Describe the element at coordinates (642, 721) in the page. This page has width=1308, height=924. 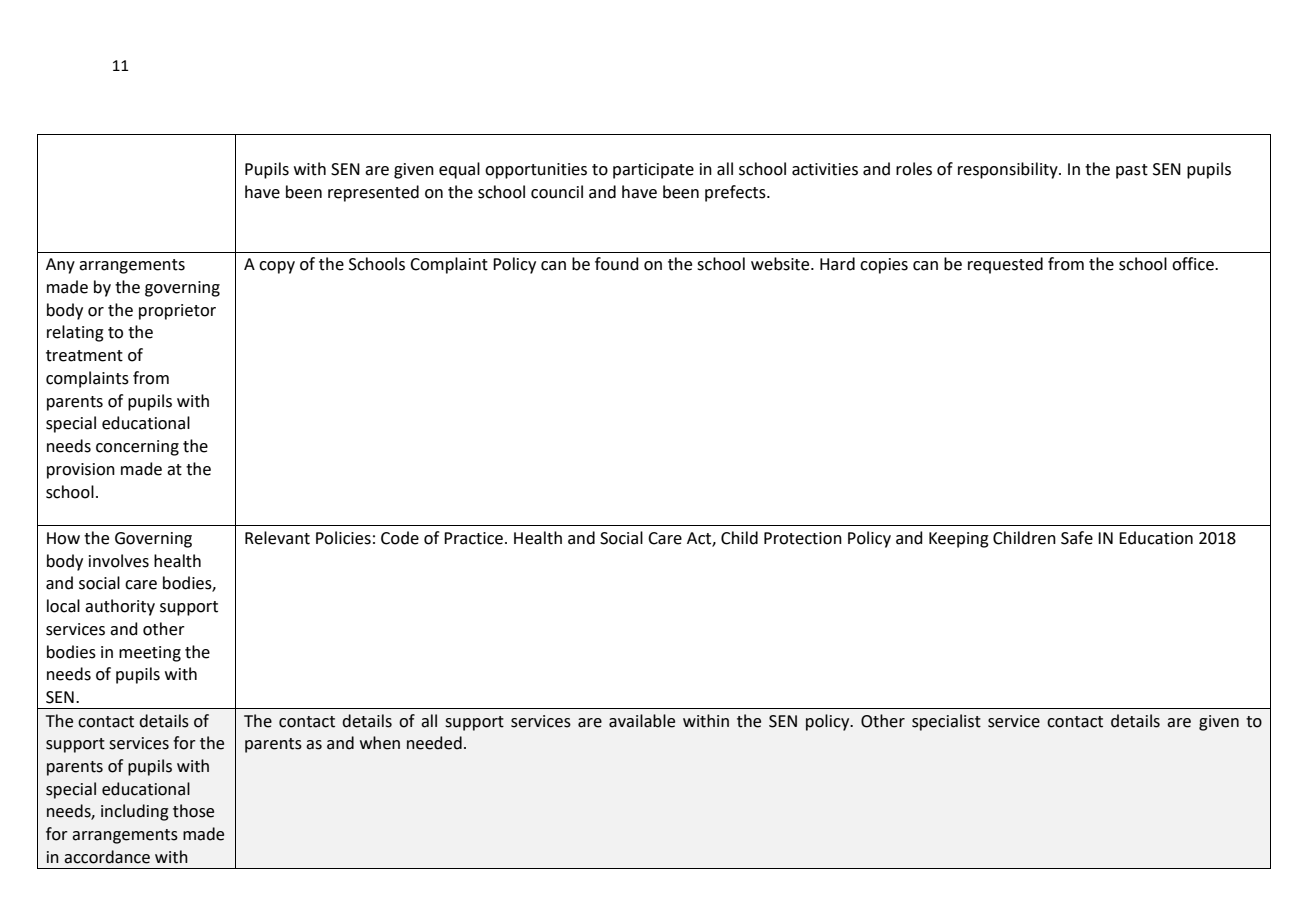
I see `available` at that location.
